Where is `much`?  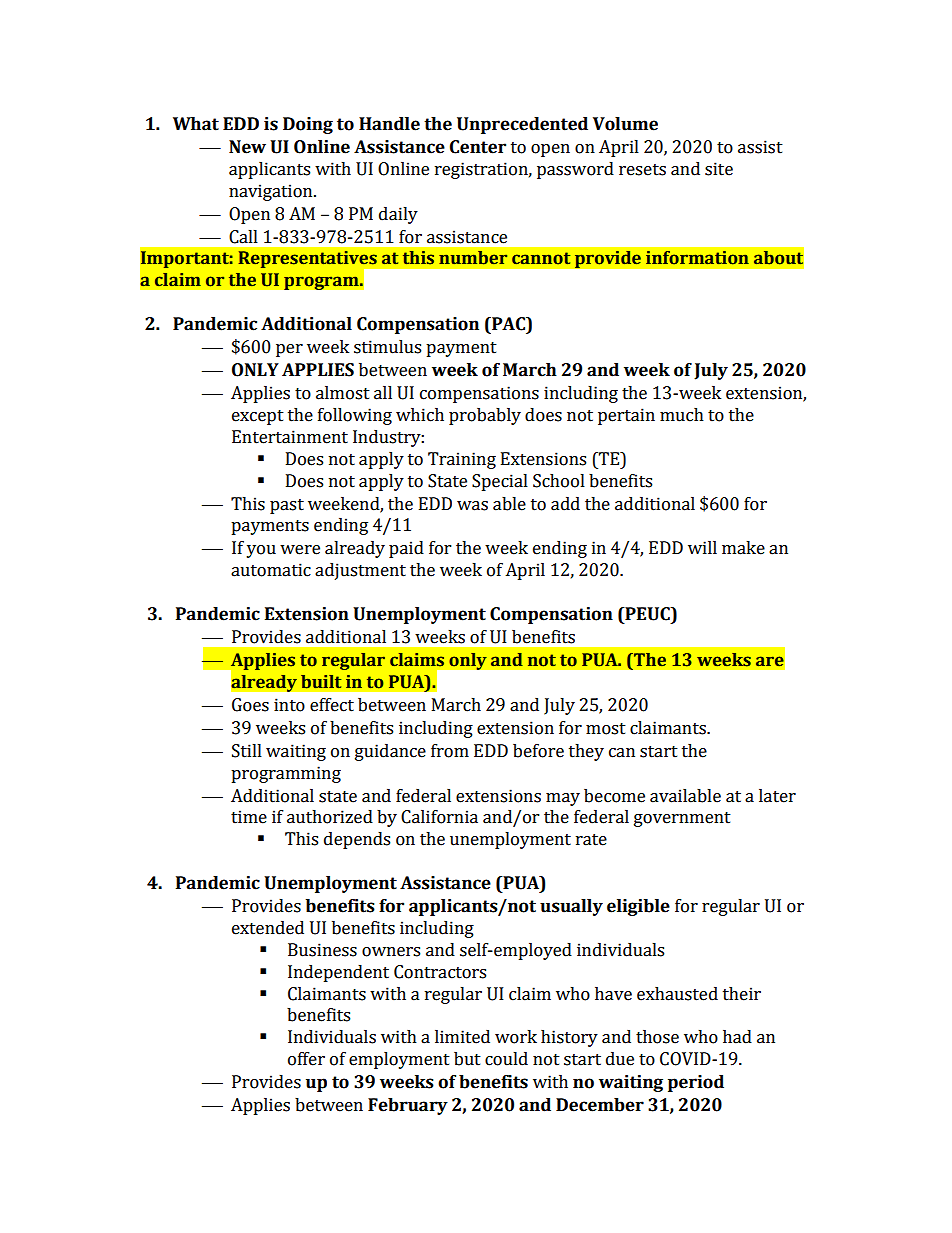
much is located at coordinates (682, 415).
